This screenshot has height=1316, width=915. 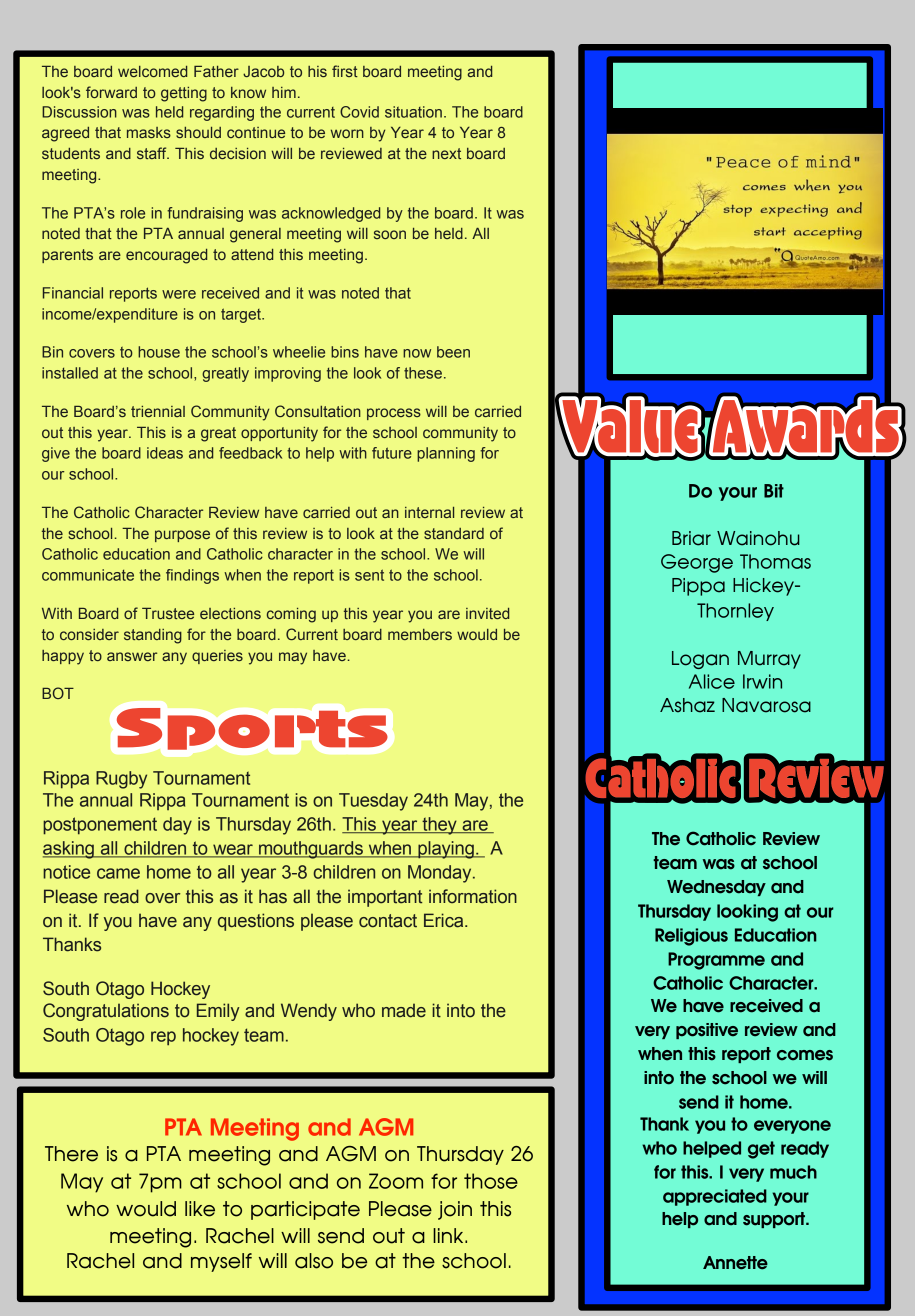 I want to click on situation, so click(x=413, y=112).
